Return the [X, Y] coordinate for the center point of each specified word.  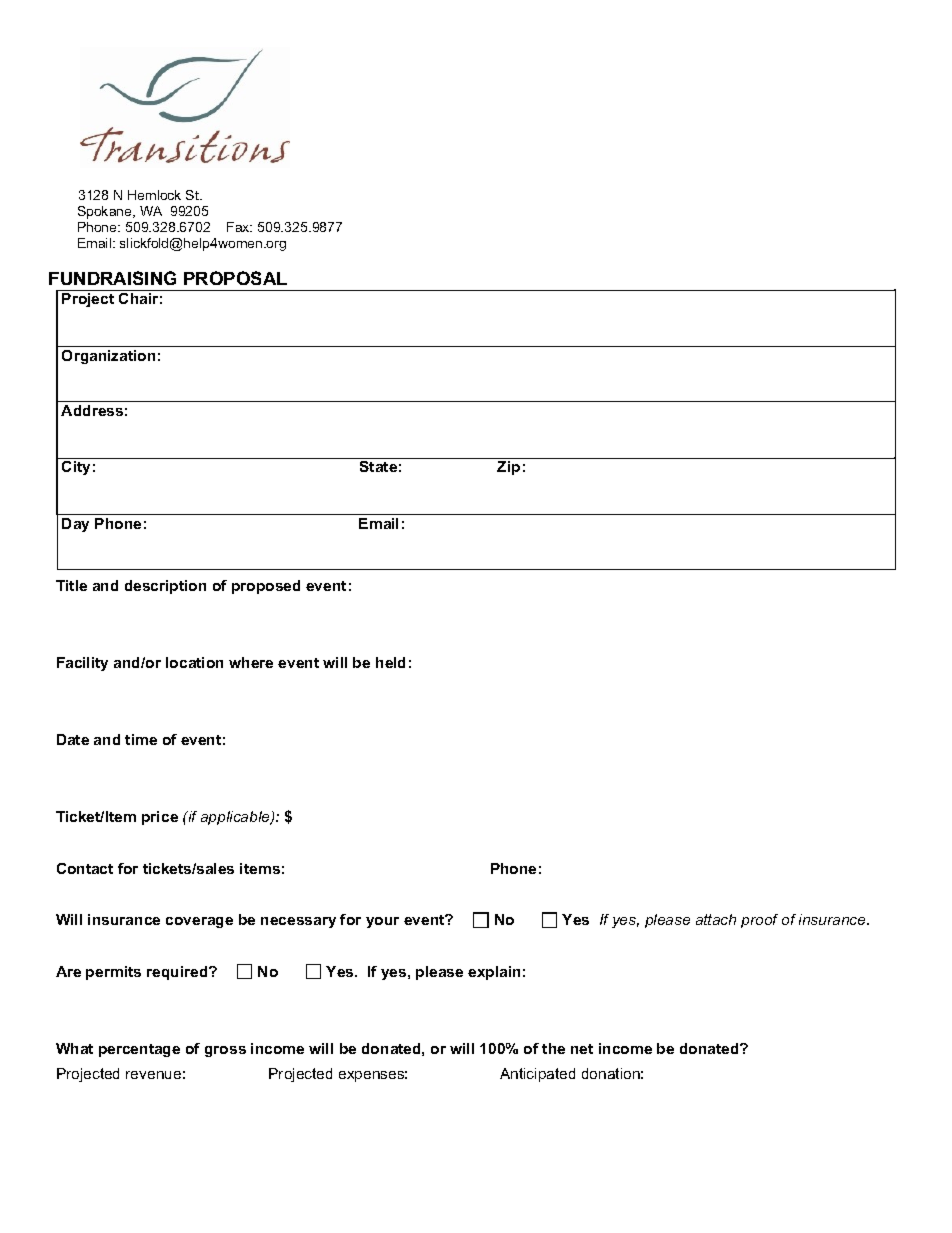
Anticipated [537, 1075]
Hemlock [154, 195]
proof [759, 921]
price [160, 818]
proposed [266, 587]
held [390, 662]
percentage [139, 1050]
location [194, 662]
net [582, 1049]
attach [716, 919]
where [251, 662]
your [382, 922]
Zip [508, 468]
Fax [239, 227]
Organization [108, 357]
